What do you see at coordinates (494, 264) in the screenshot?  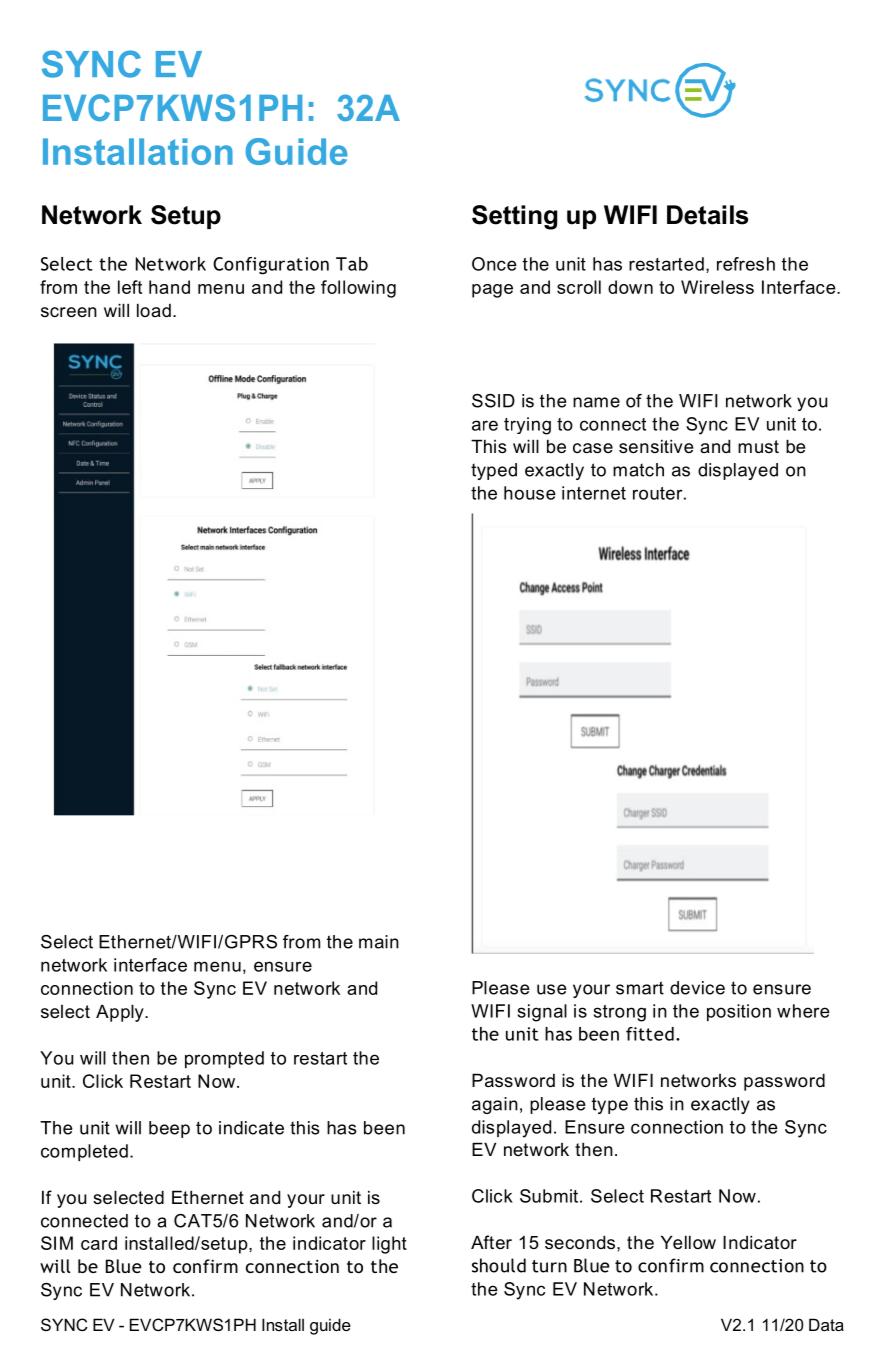 I see `Once` at bounding box center [494, 264].
